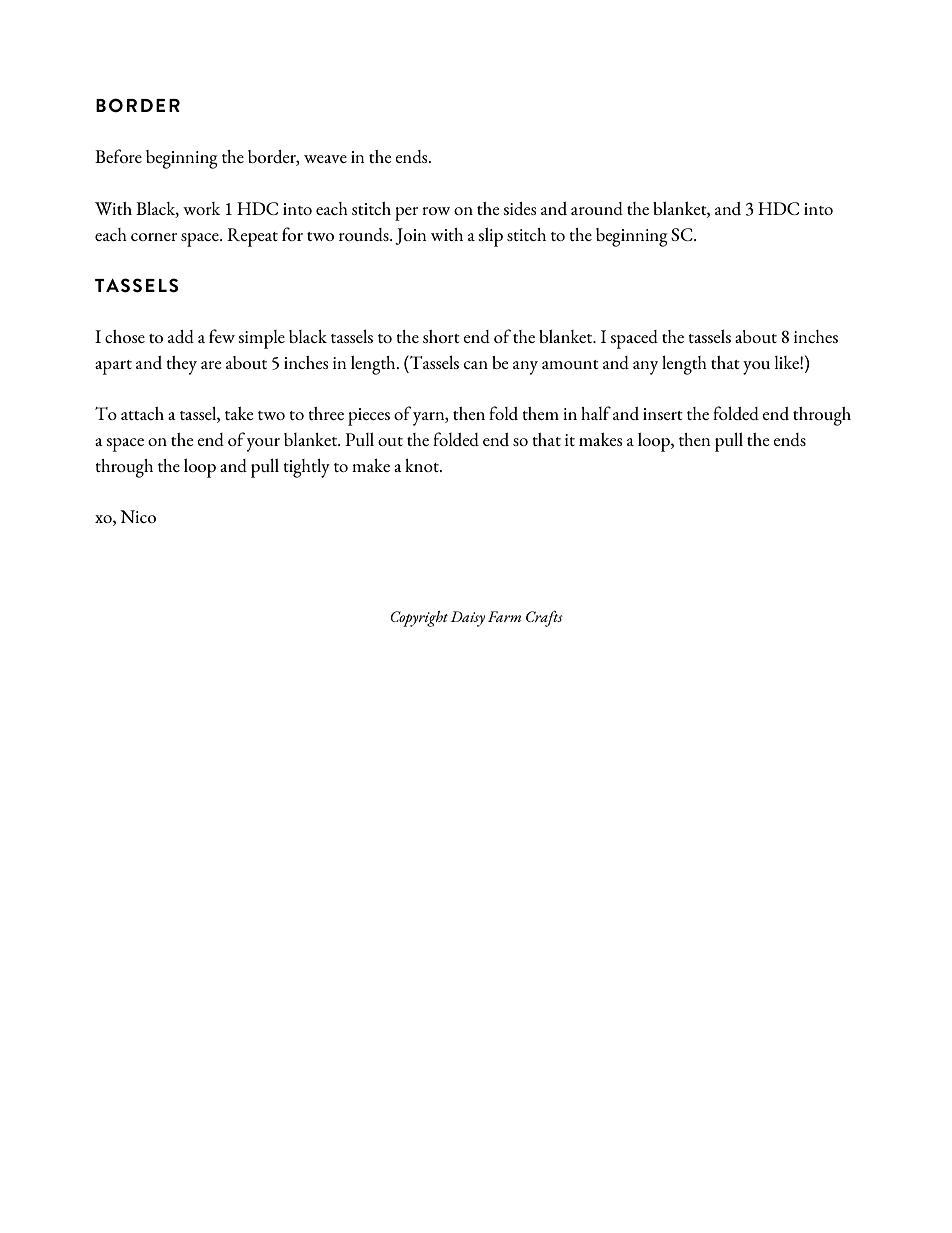  What do you see at coordinates (181, 336) in the document?
I see `add` at bounding box center [181, 336].
